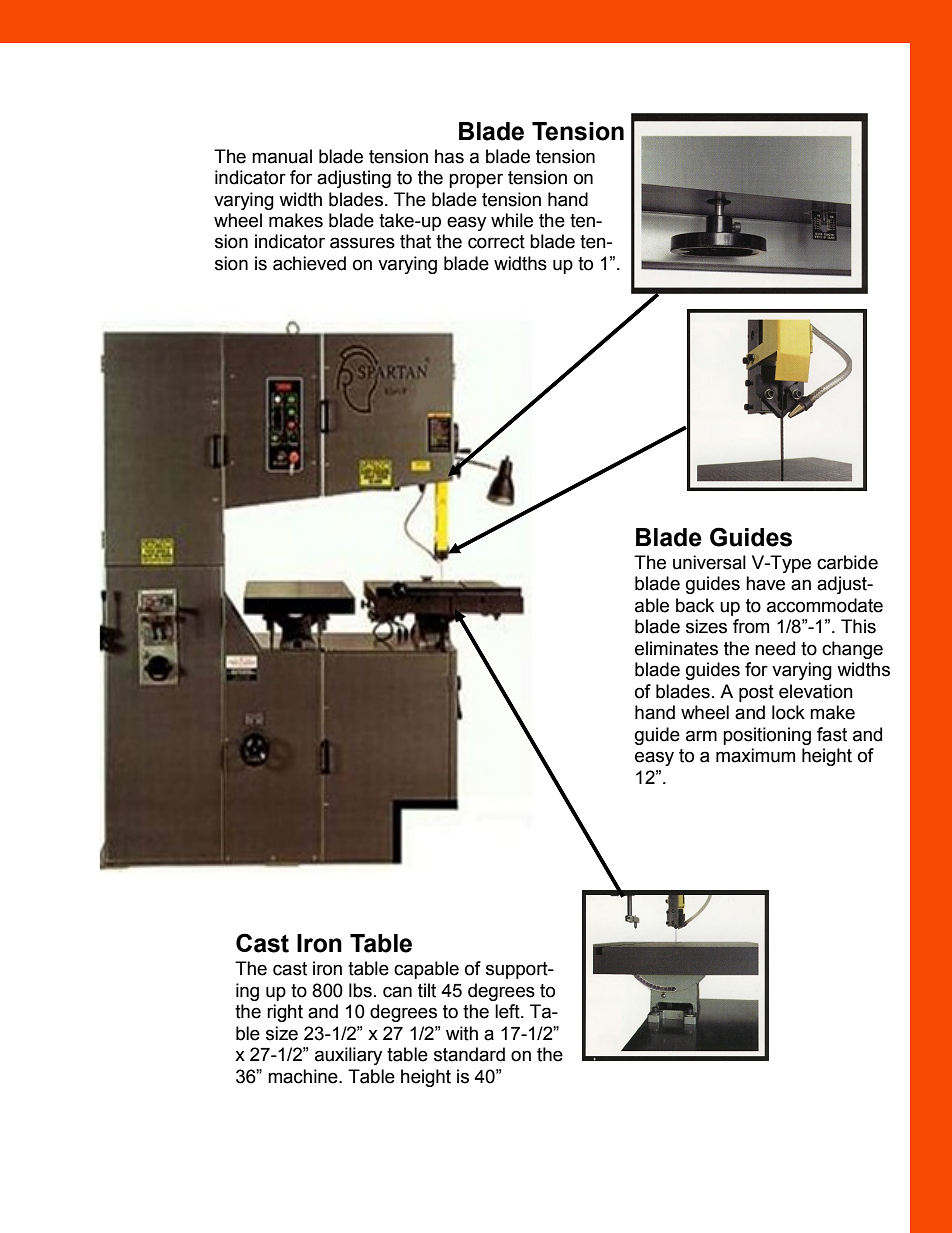  Describe the element at coordinates (755, 755) in the screenshot. I see `maximum` at that location.
